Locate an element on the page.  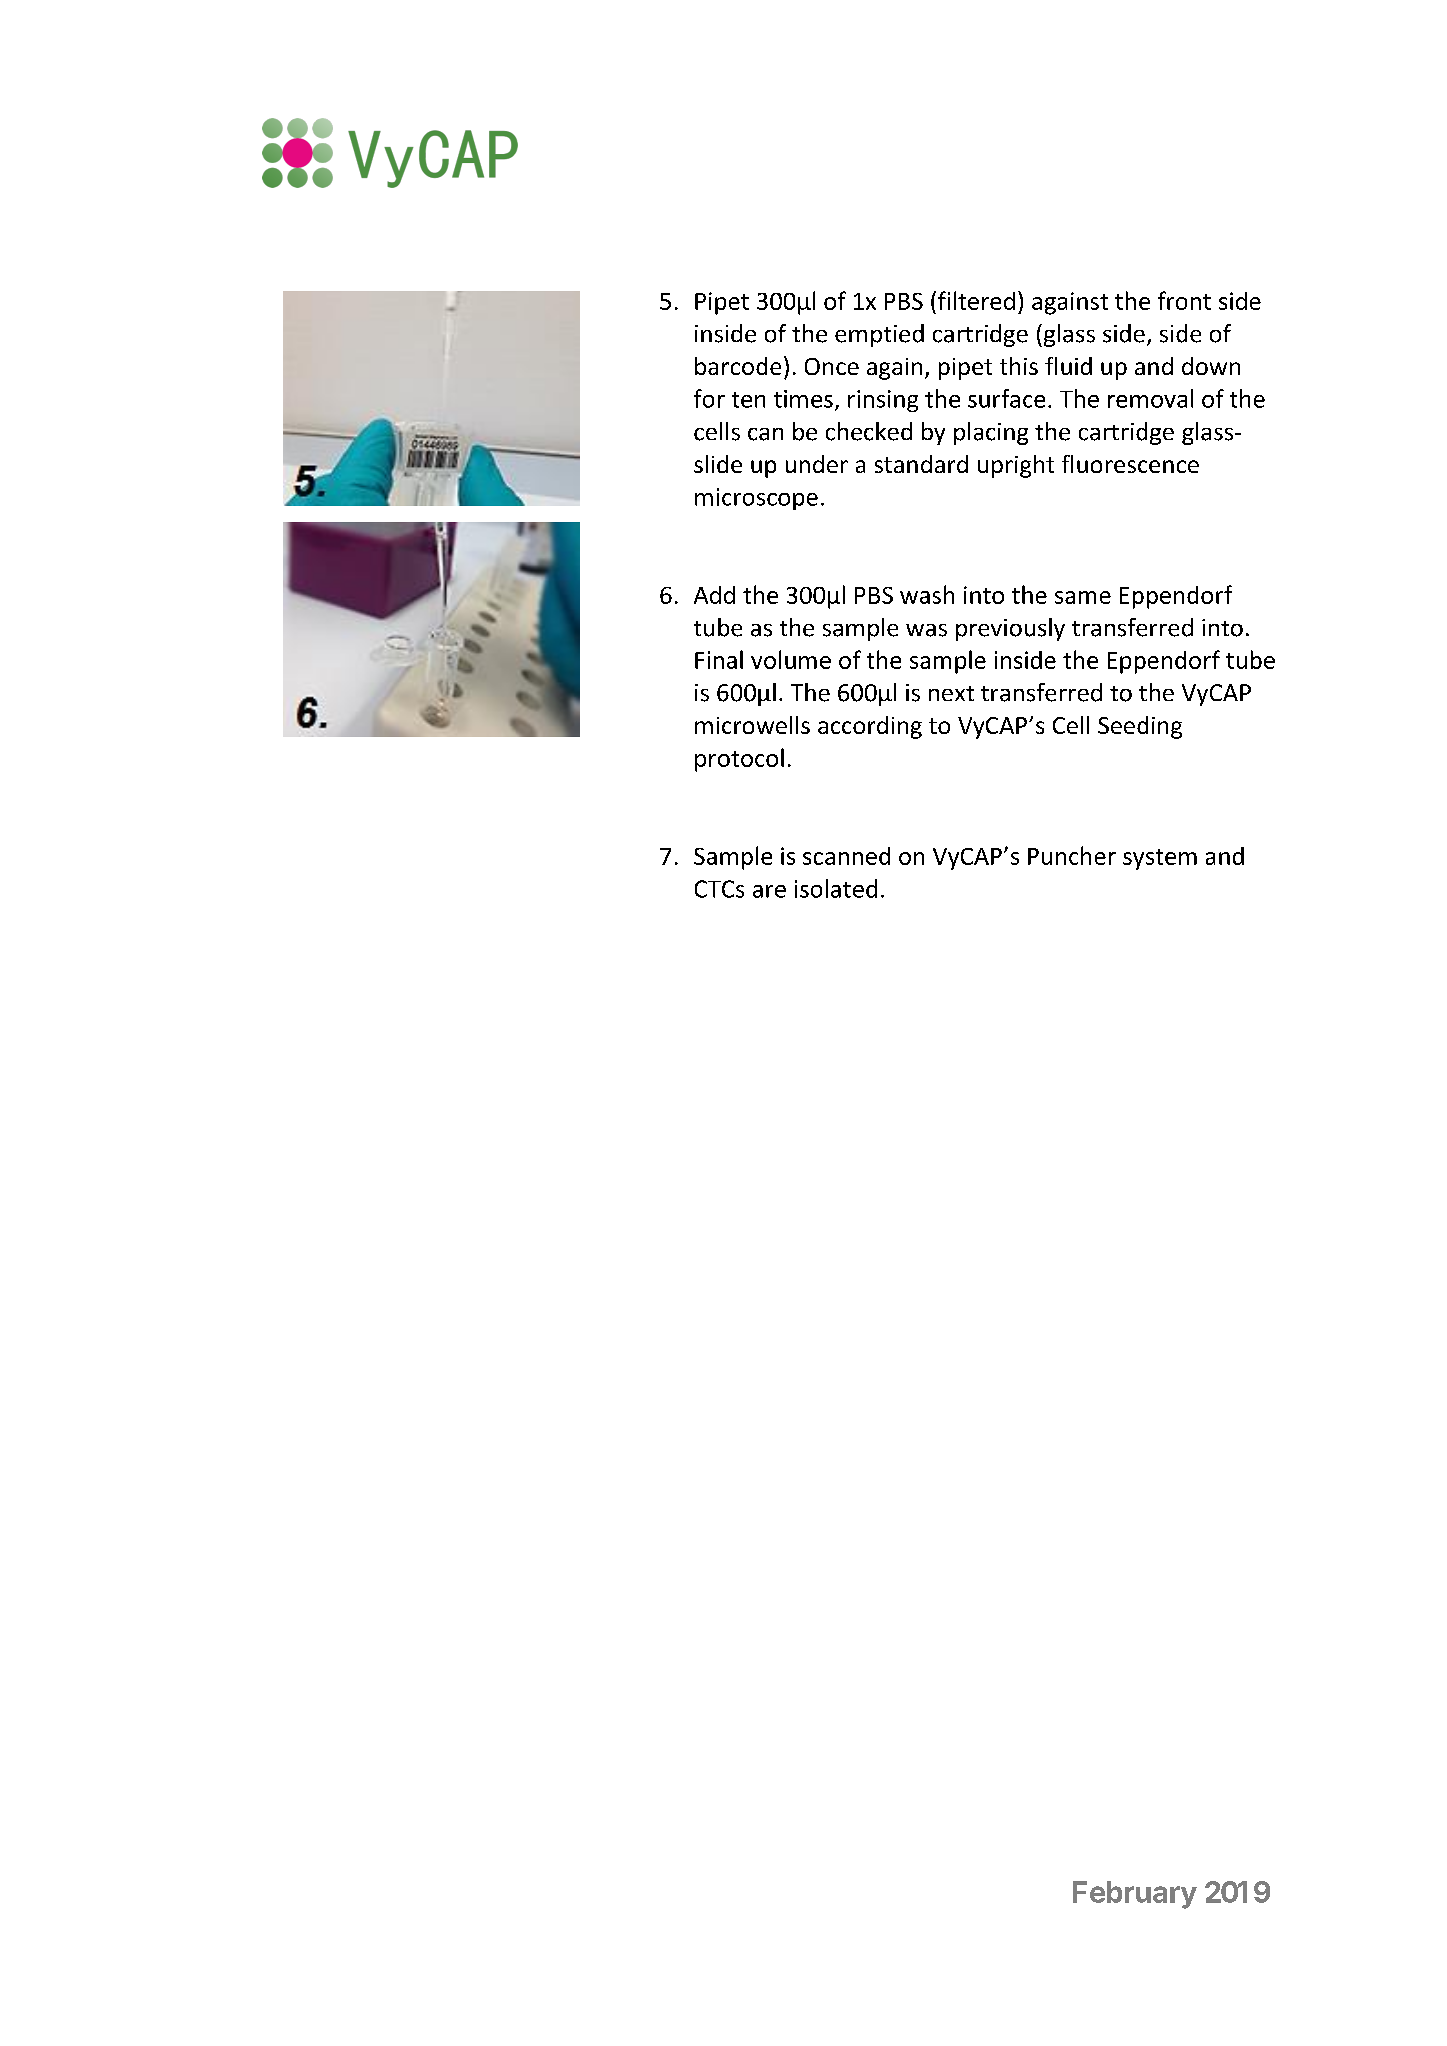
Seeding is located at coordinates (1140, 727).
